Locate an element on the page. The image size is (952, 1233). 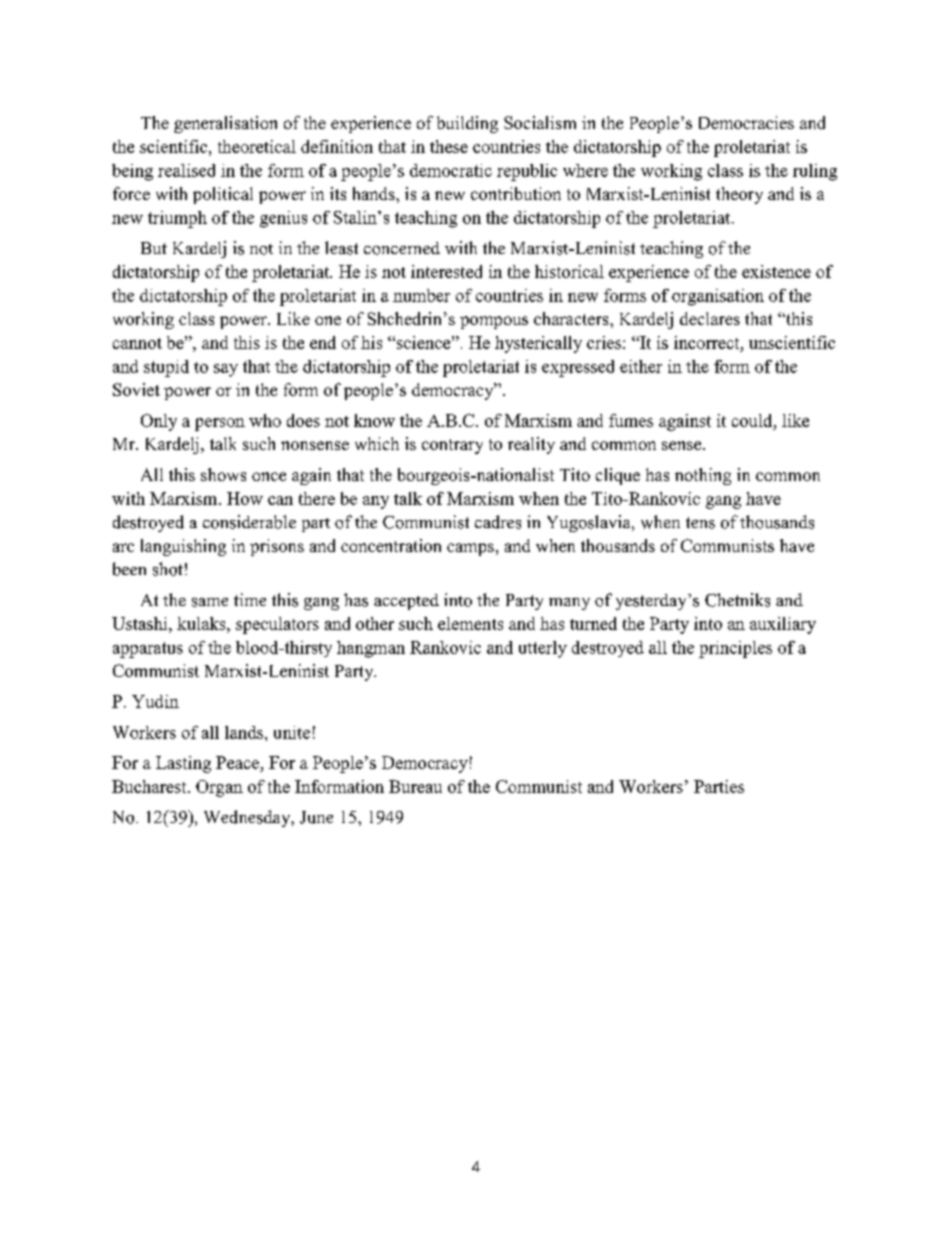
Bureau is located at coordinates (415, 786).
